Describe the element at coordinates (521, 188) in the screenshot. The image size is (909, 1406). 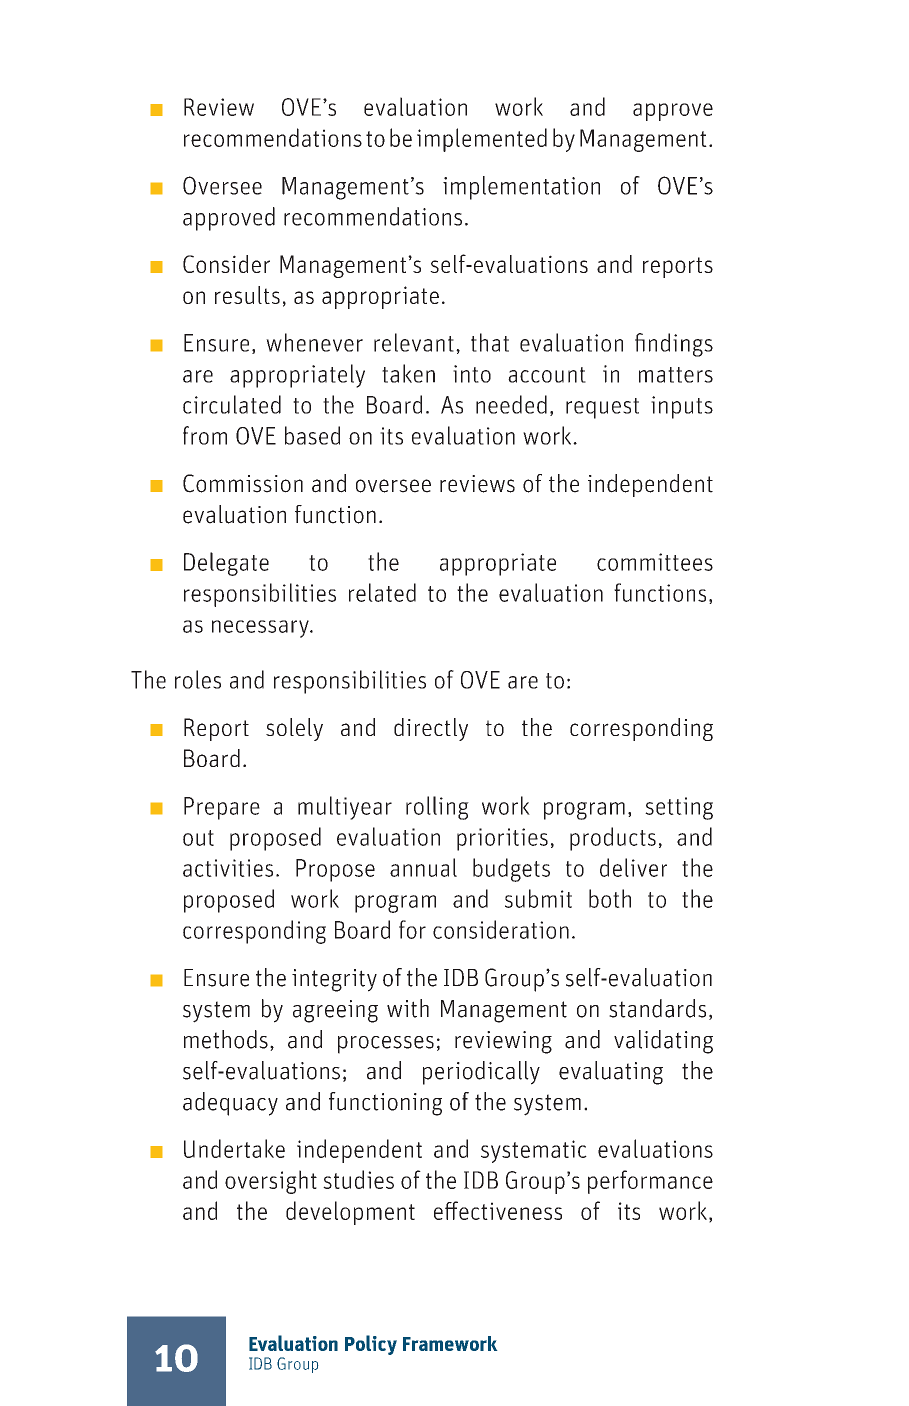
I see `implementation` at that location.
